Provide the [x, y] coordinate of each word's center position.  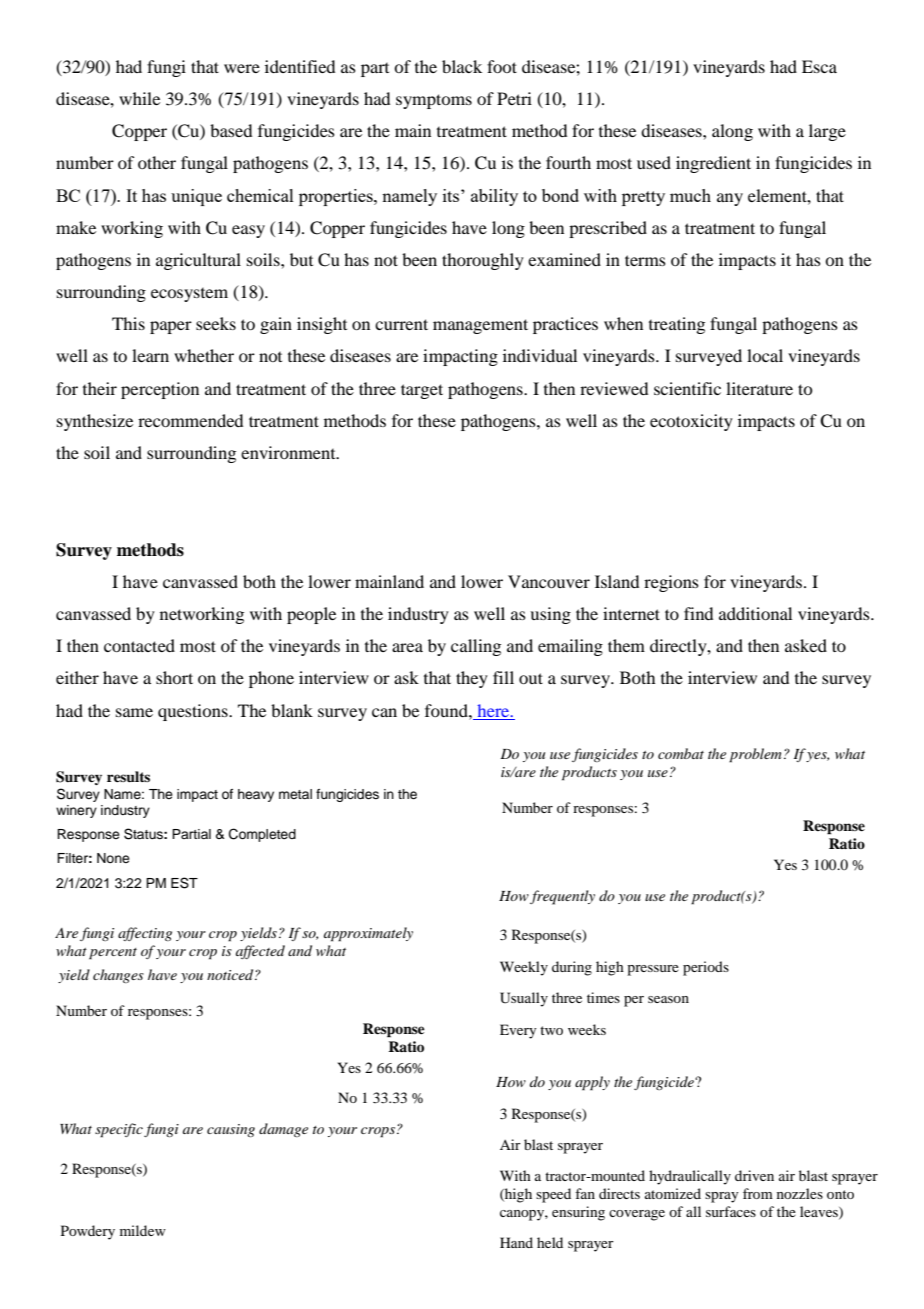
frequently [562, 897]
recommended [190, 420]
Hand [516, 1242]
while [139, 98]
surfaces [731, 1211]
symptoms [434, 101]
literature [759, 388]
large [827, 132]
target [422, 391]
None [113, 858]
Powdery [88, 1232]
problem [755, 755]
